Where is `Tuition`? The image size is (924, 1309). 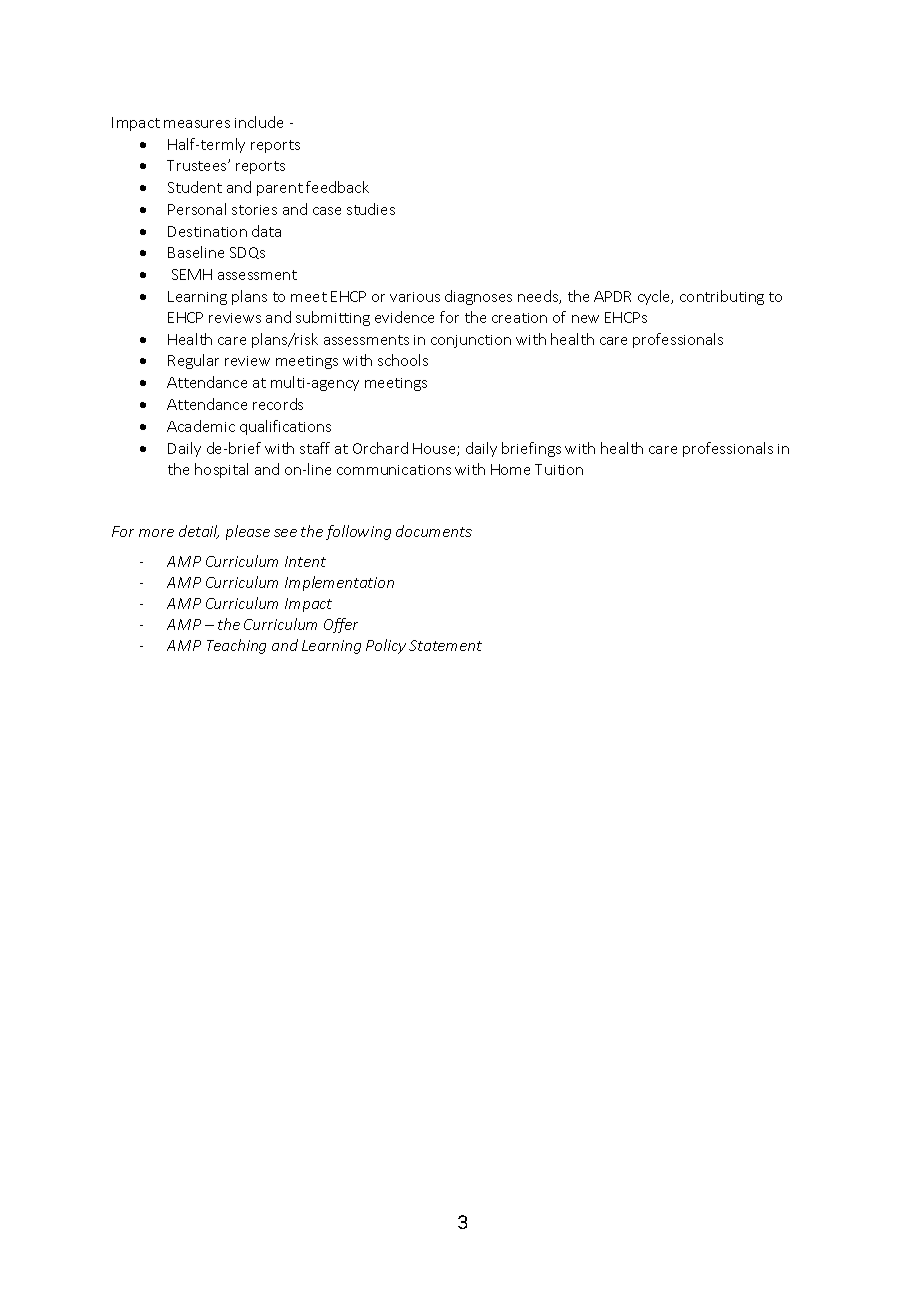
Tuition is located at coordinates (559, 469).
